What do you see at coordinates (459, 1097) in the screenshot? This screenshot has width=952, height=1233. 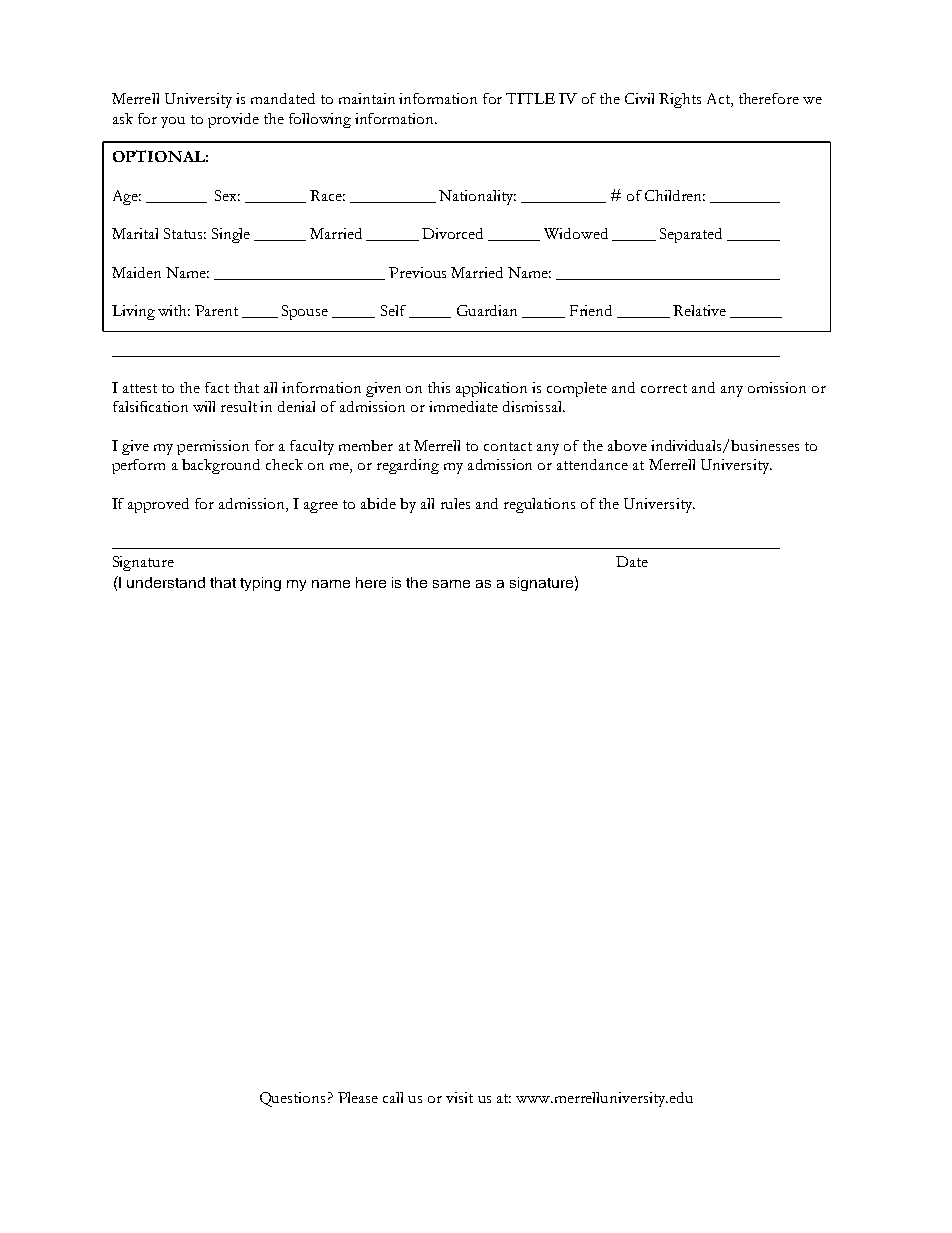 I see `visit` at bounding box center [459, 1097].
